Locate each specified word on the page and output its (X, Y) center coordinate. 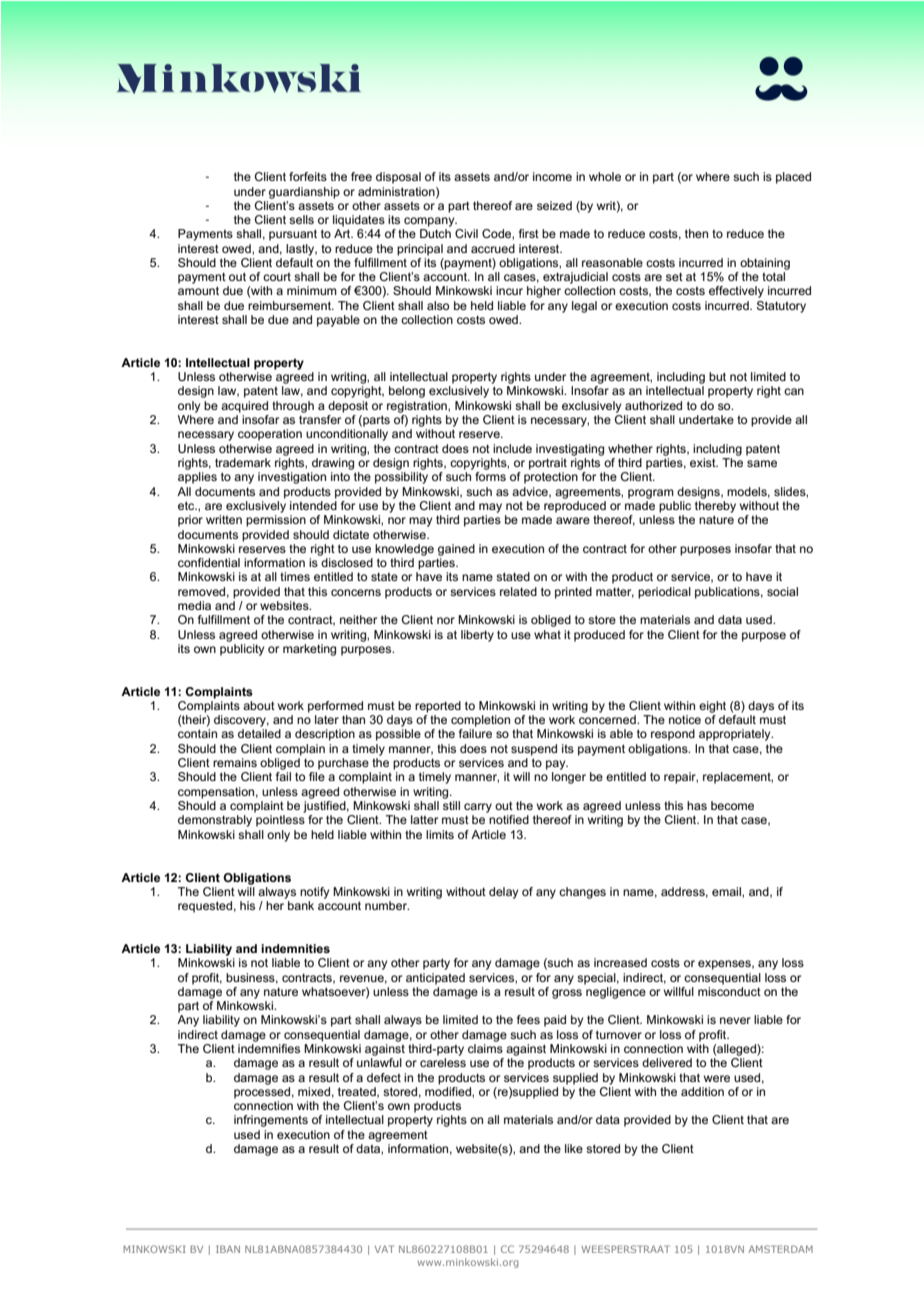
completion (480, 721)
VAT (384, 1249)
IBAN (228, 1249)
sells (301, 219)
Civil (466, 233)
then (696, 233)
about (259, 705)
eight (712, 707)
